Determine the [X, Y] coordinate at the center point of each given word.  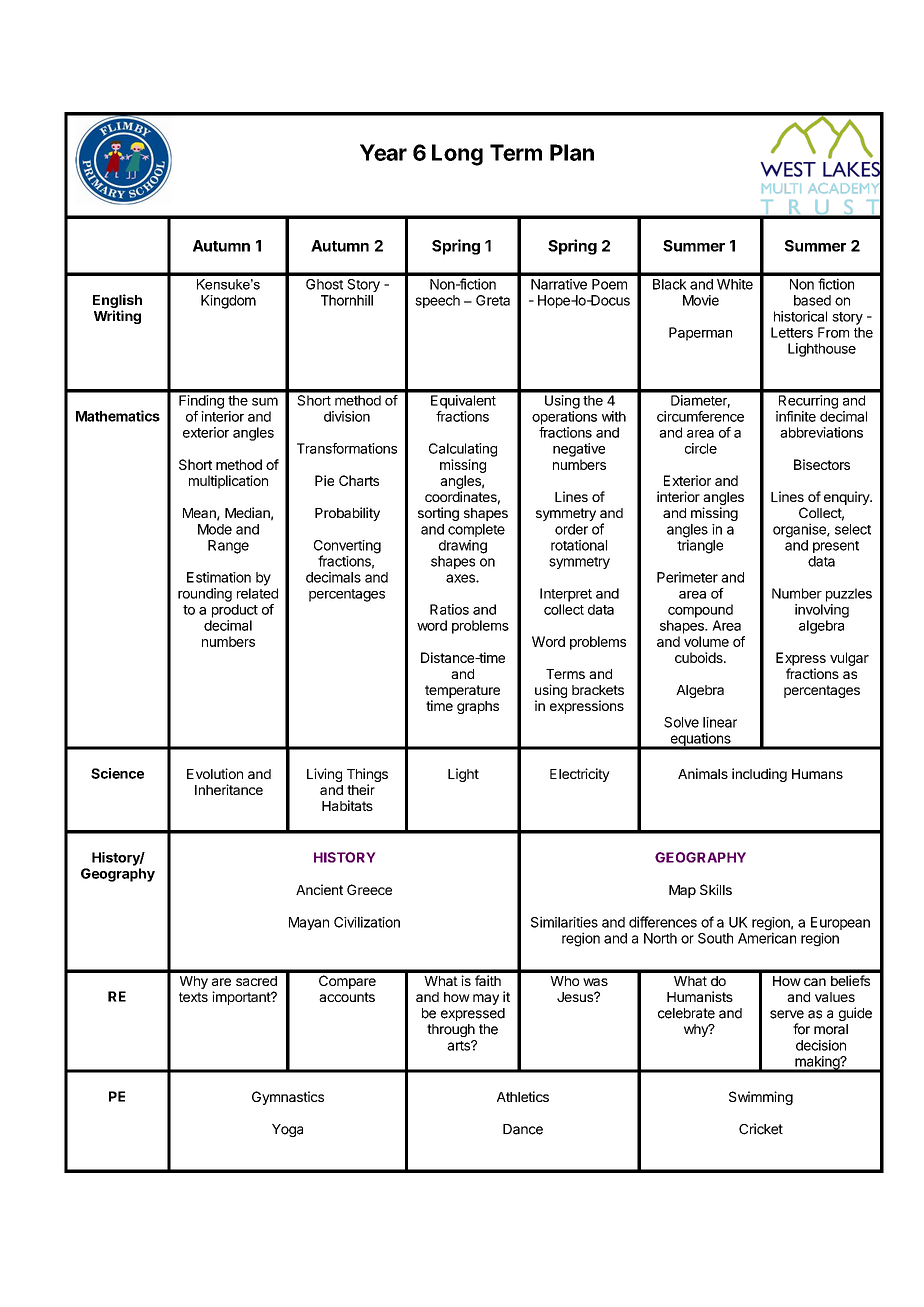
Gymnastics [288, 1098]
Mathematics [118, 416]
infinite [796, 416]
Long [457, 155]
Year [383, 152]
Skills [716, 889]
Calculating [463, 450]
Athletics [523, 1096]
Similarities [564, 922]
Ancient [319, 889]
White [735, 284]
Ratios [449, 609]
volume [706, 641]
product [235, 611]
